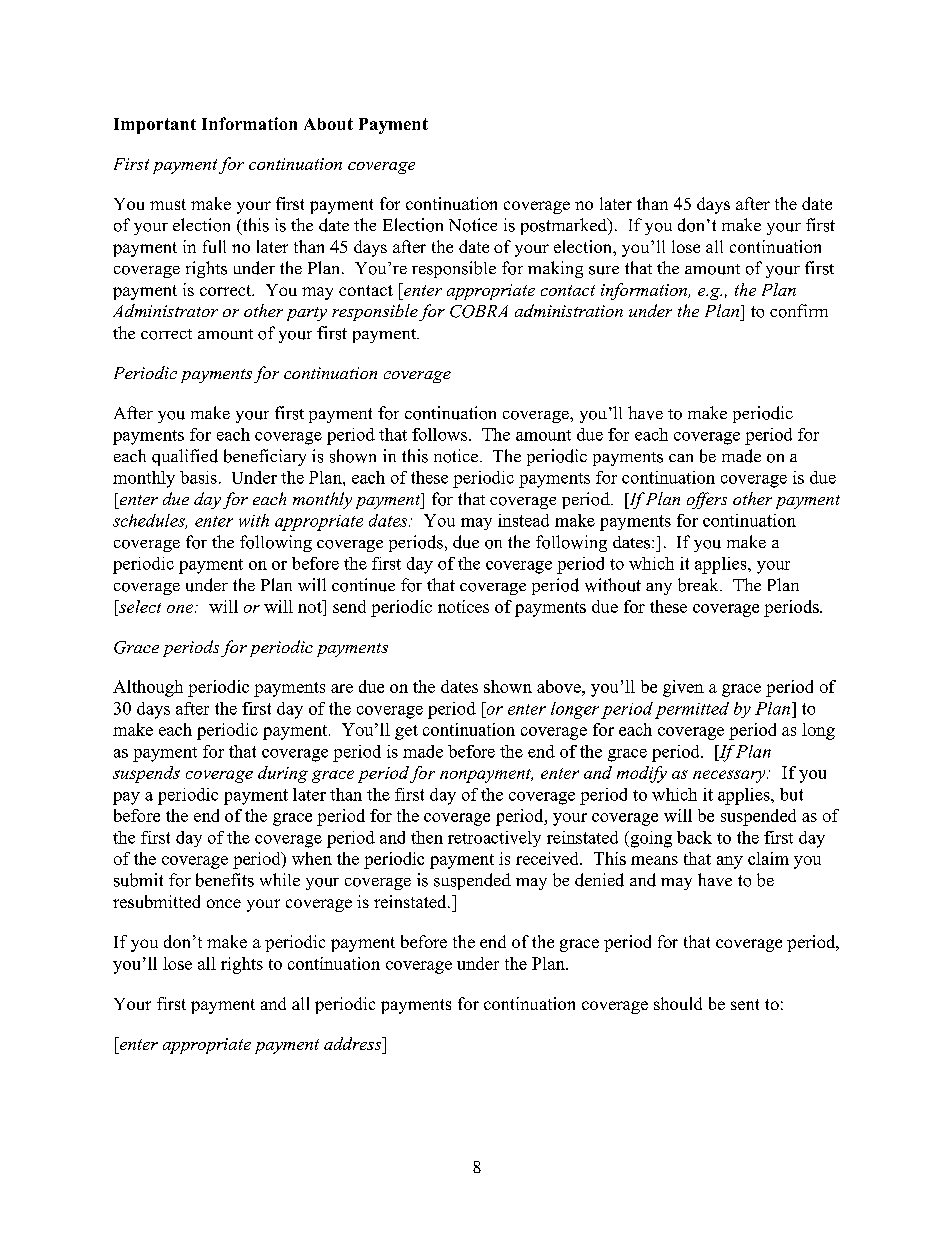 Image resolution: width=952 pixels, height=1233 pixels. Describe the element at coordinates (699, 585) in the screenshot. I see `break` at that location.
